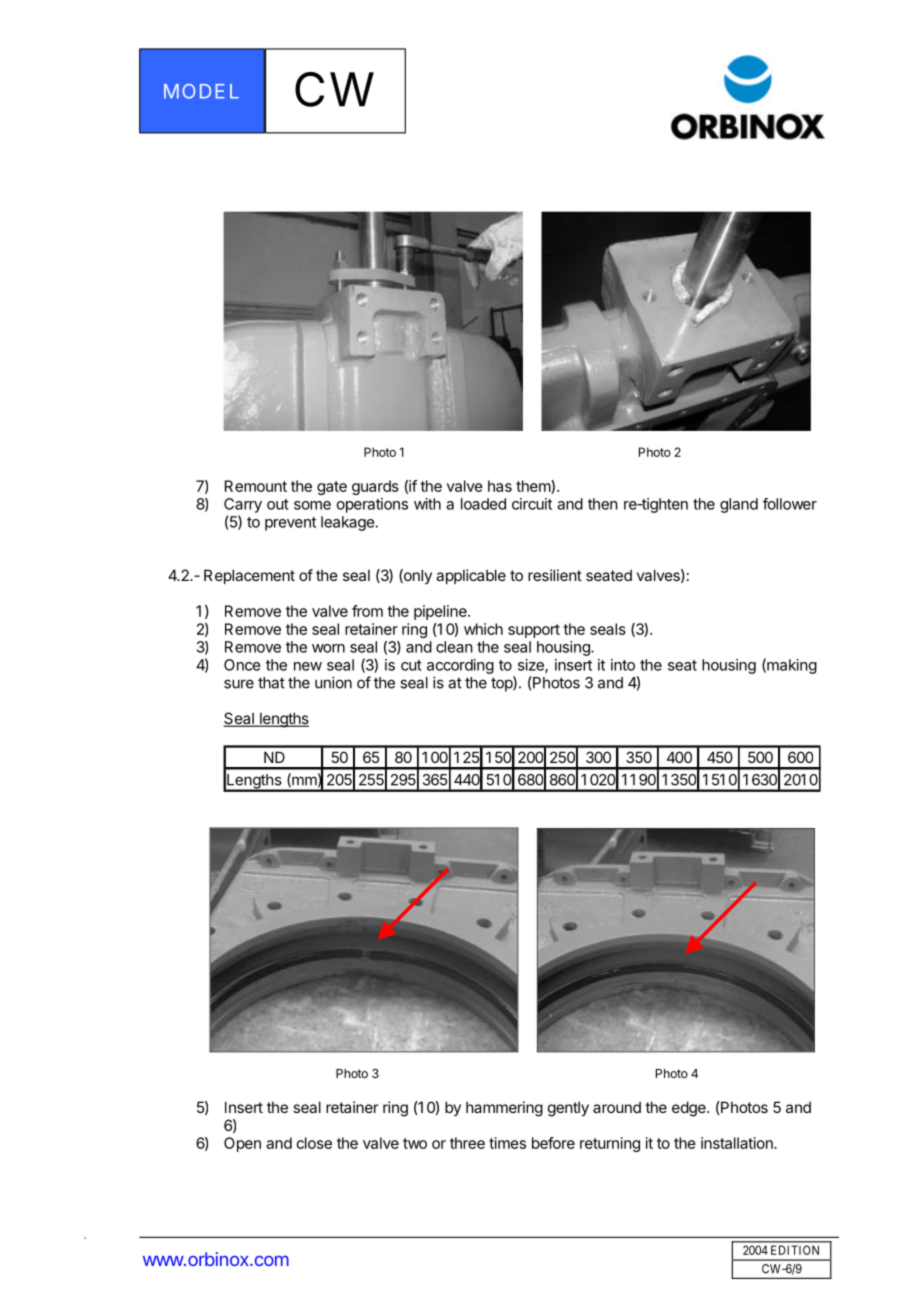 The image size is (924, 1308). What do you see at coordinates (739, 505) in the page?
I see `gland` at bounding box center [739, 505].
